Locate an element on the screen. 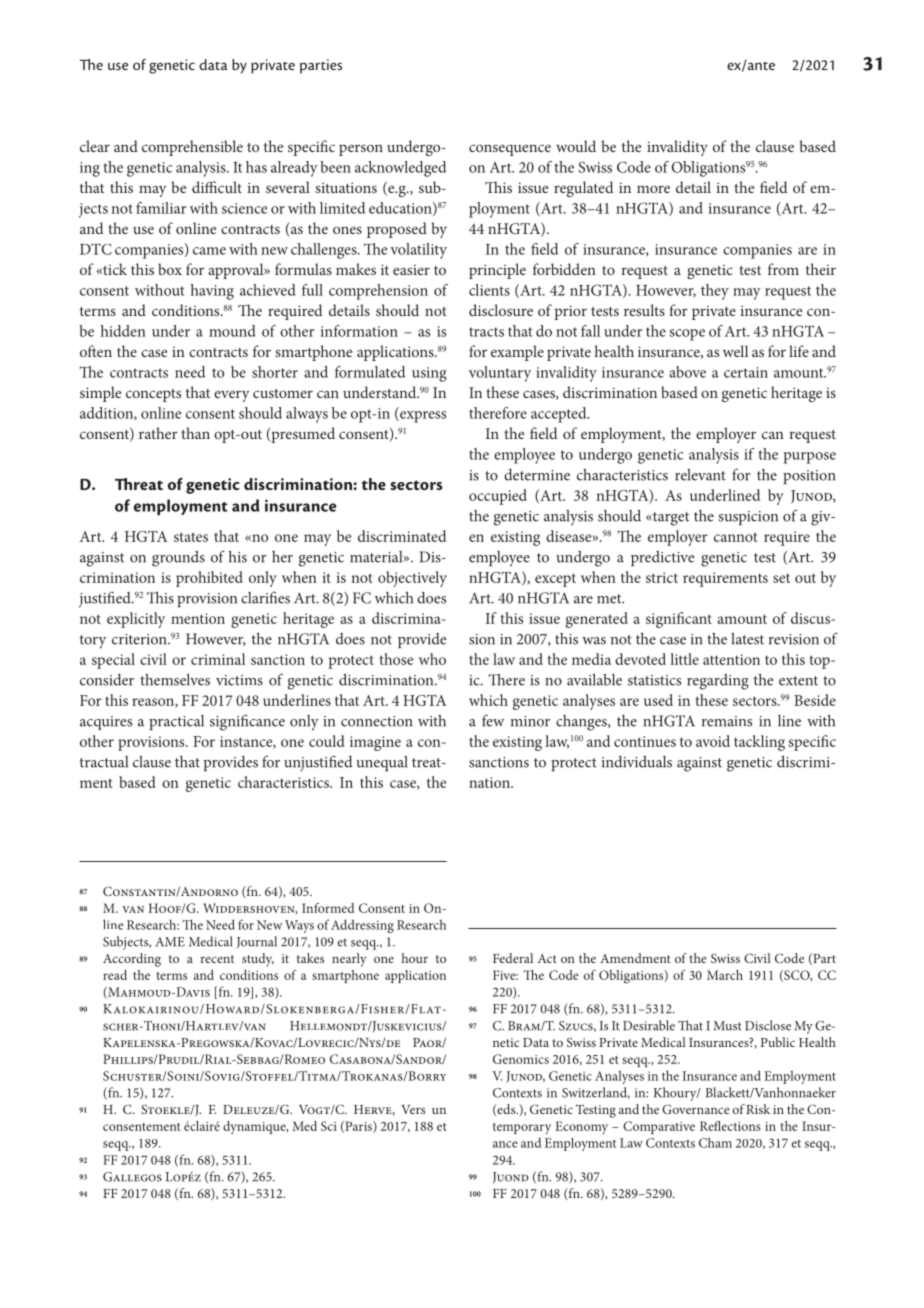 The image size is (924, 1308). acknowledged is located at coordinates (400, 169).
